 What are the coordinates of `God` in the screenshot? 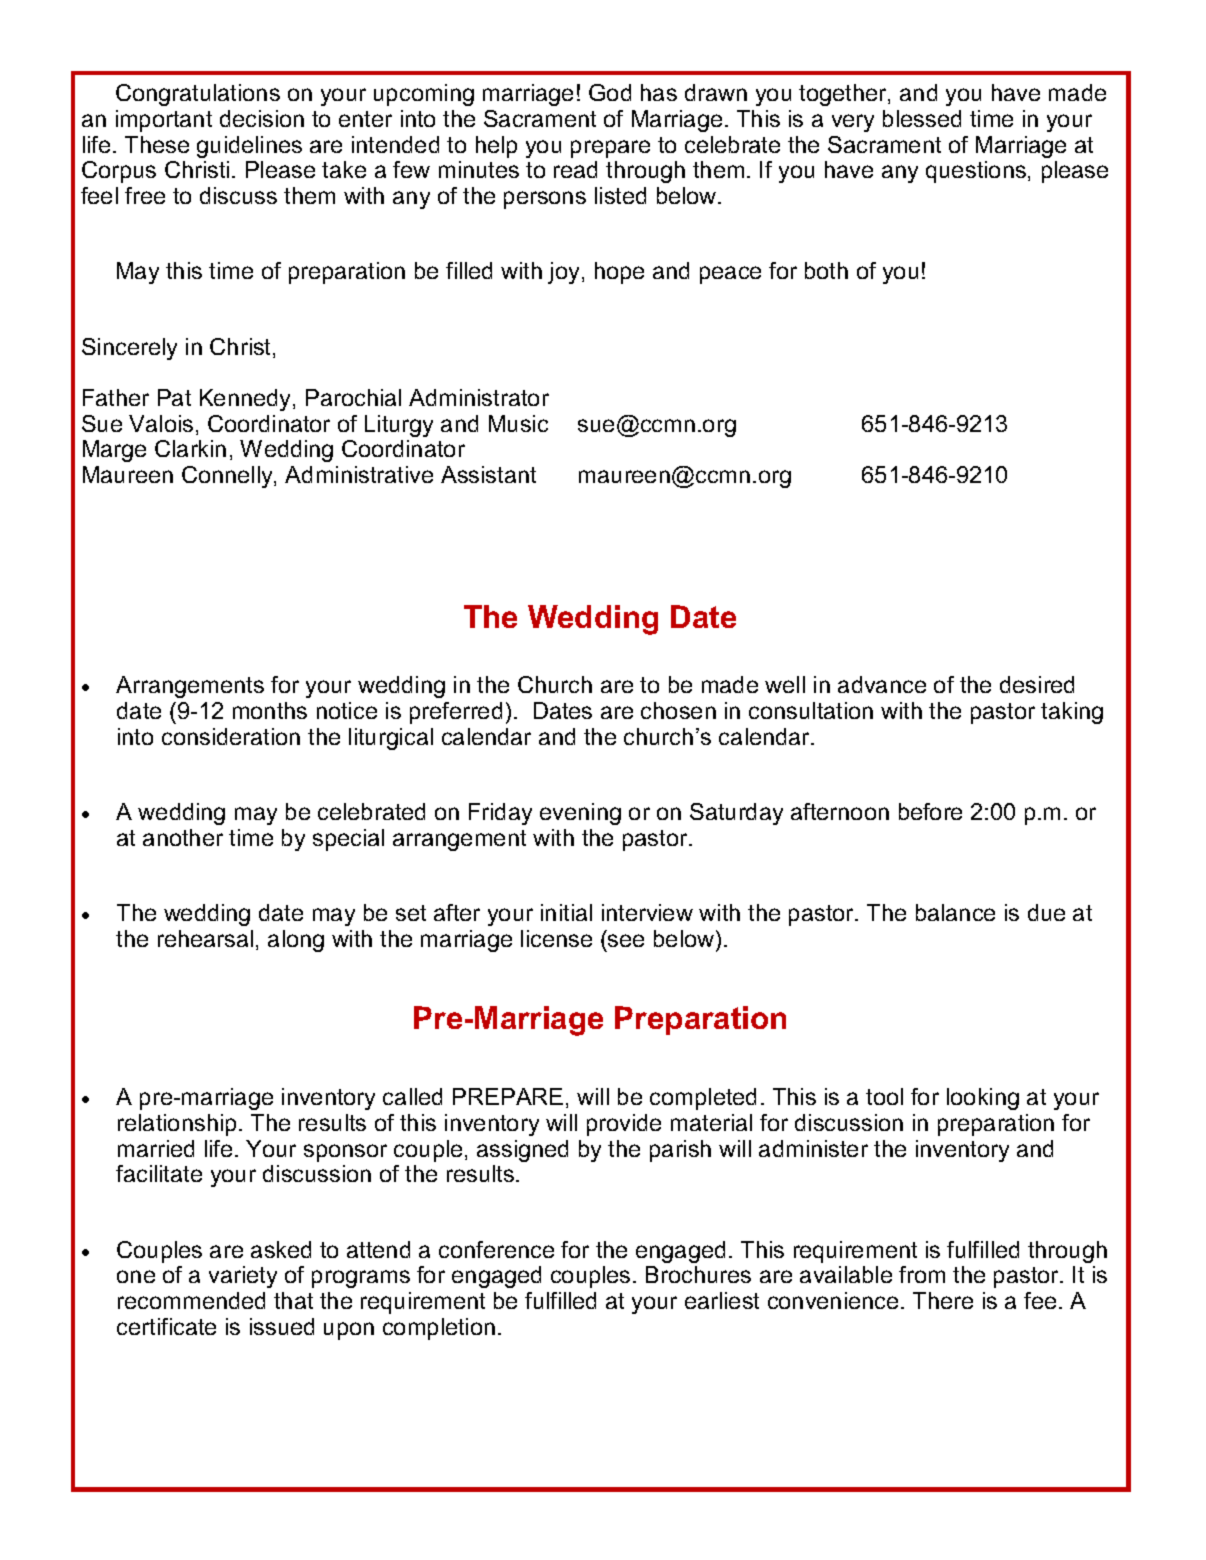 It's located at (610, 92).
